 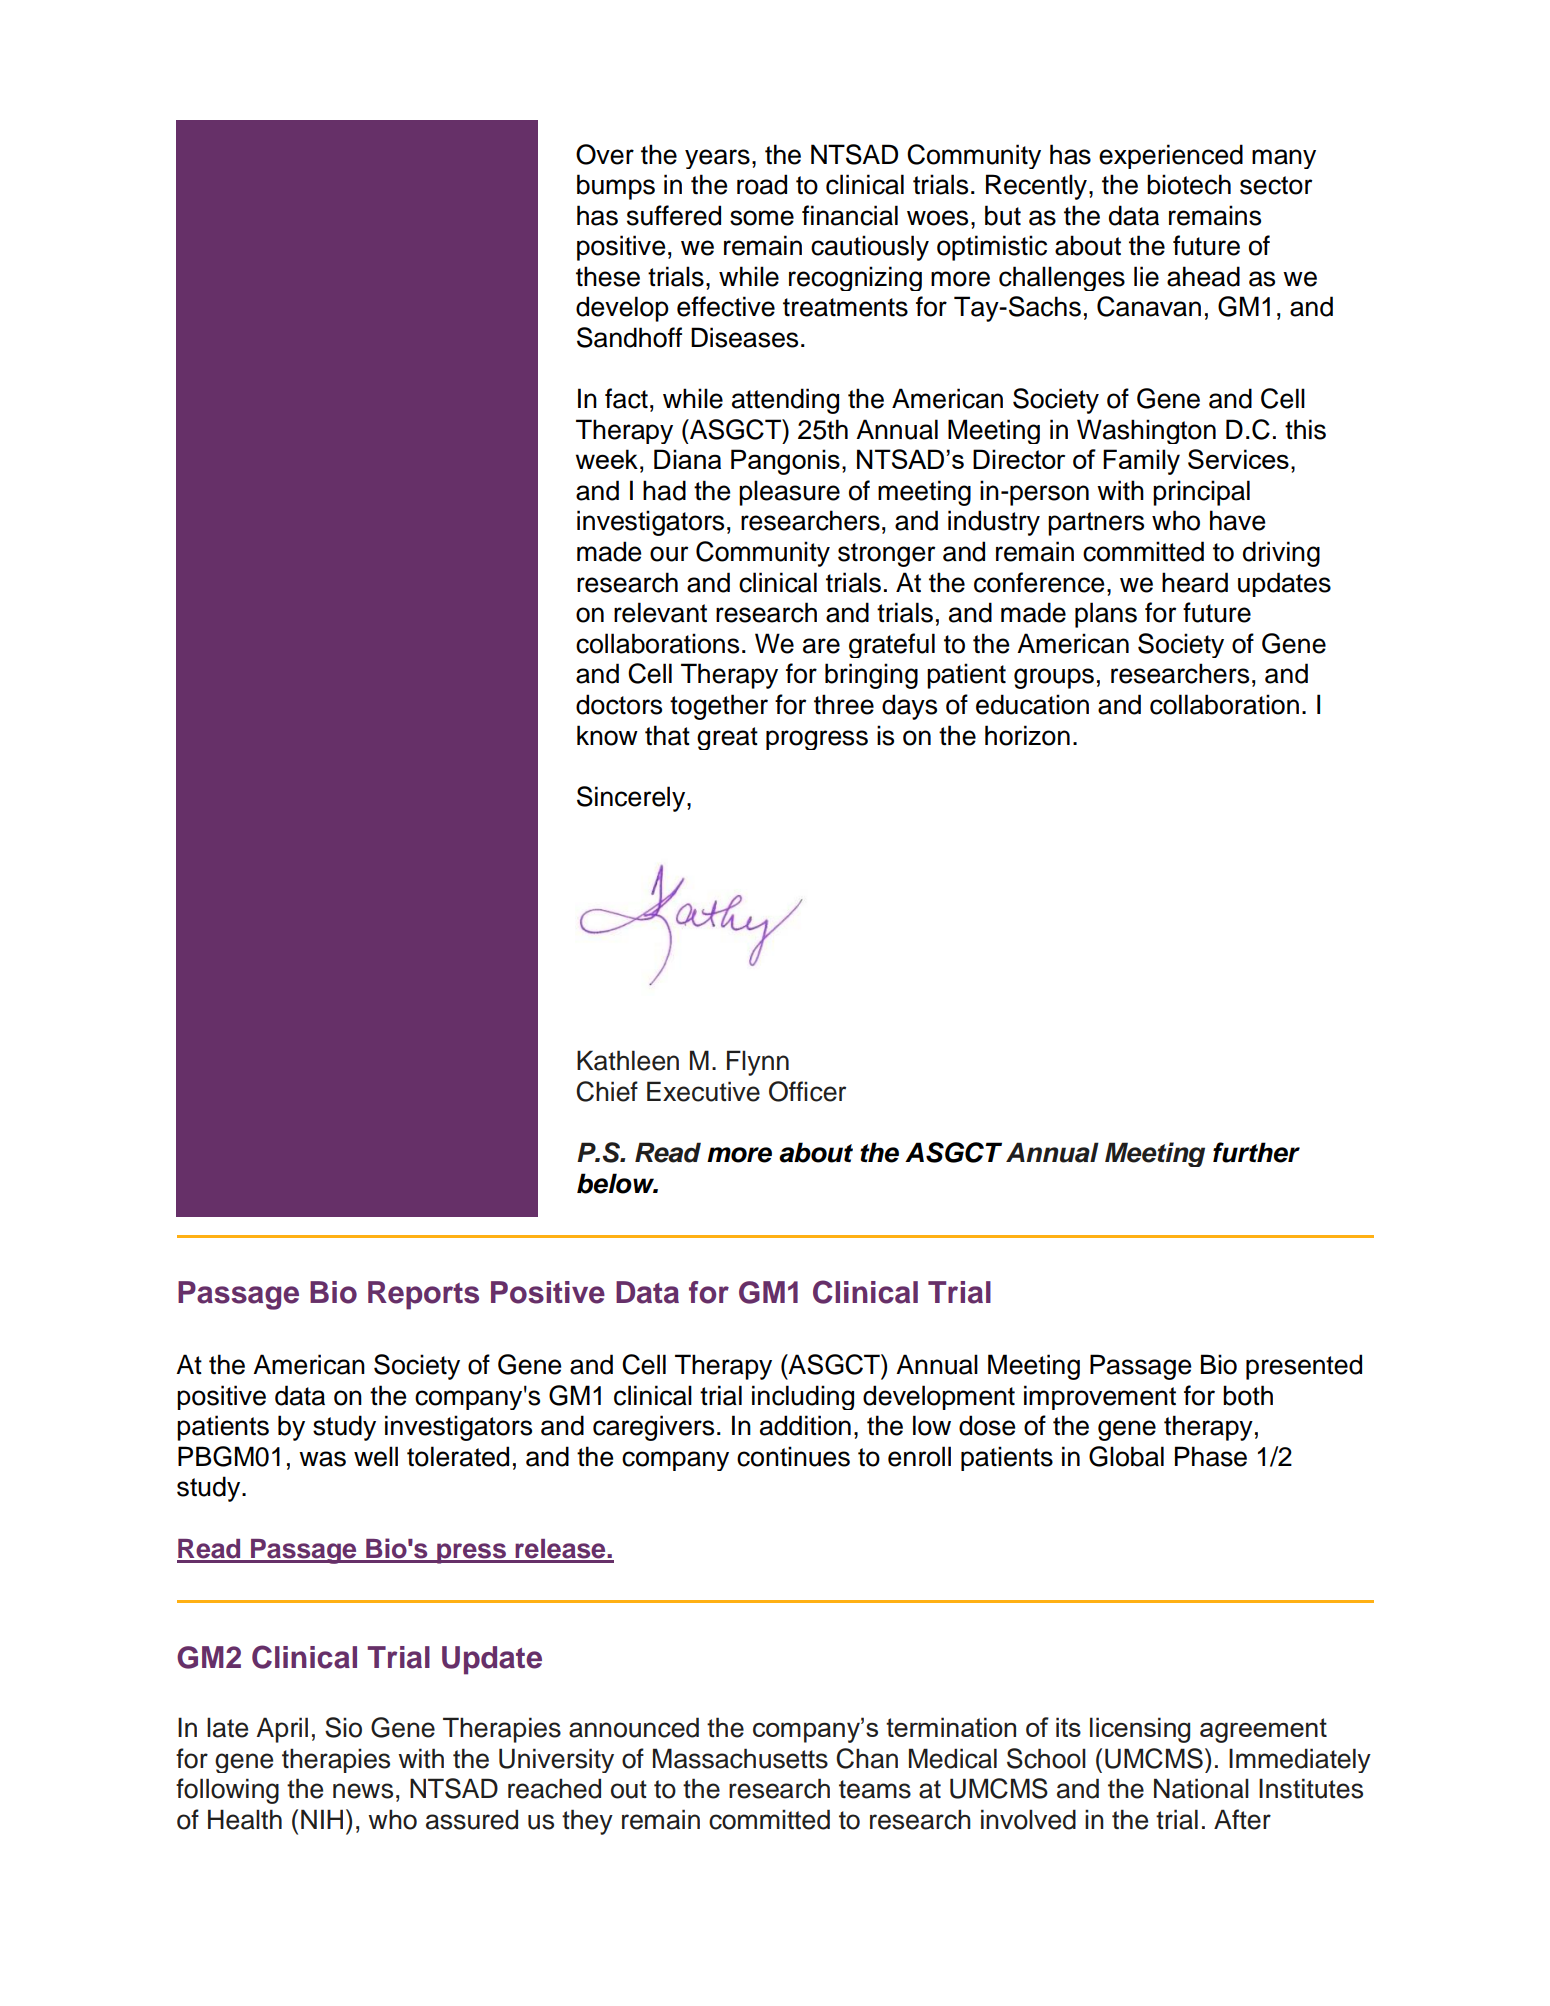 I want to click on great, so click(x=727, y=738).
